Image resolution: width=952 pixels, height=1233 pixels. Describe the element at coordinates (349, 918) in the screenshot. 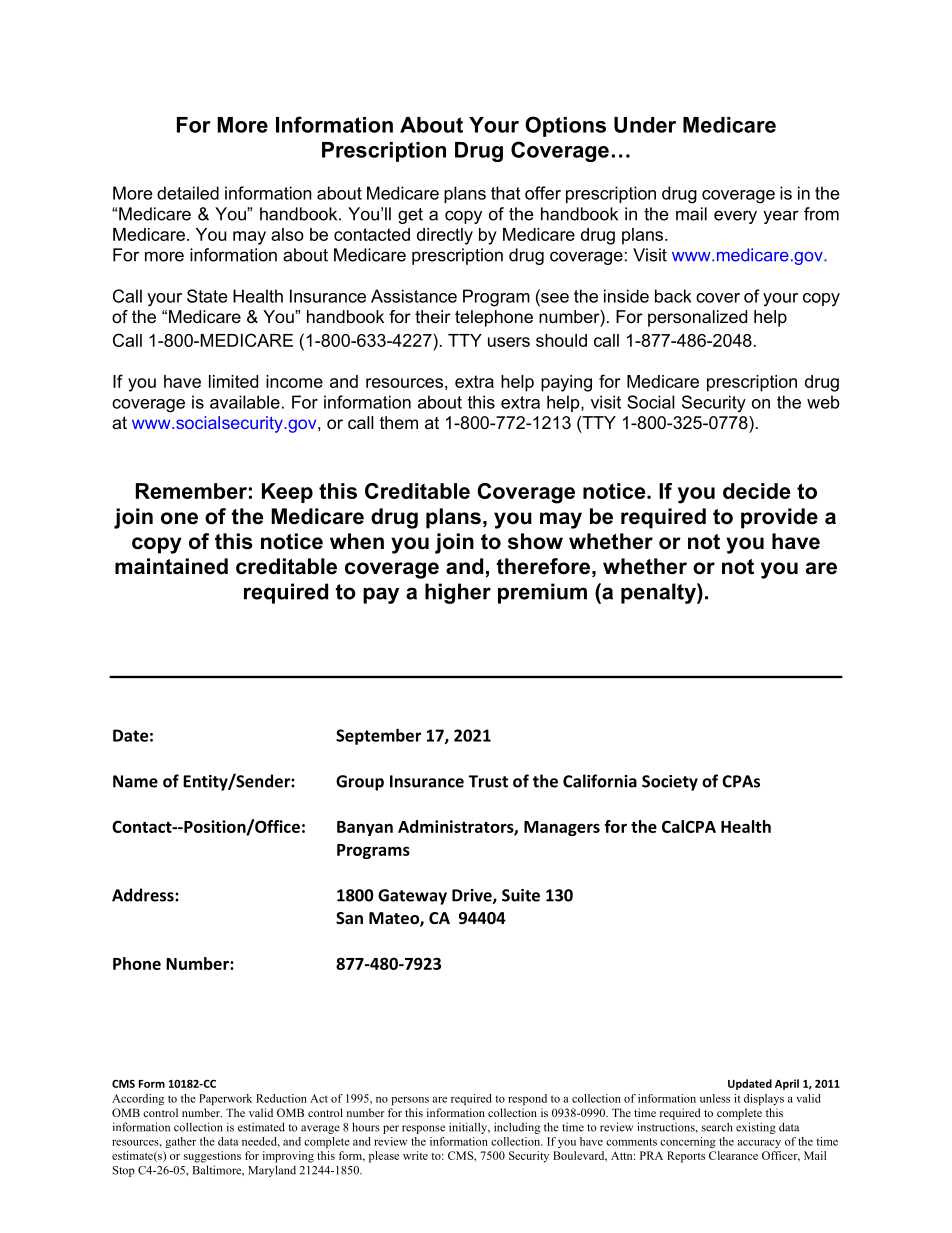

I see `San` at that location.
